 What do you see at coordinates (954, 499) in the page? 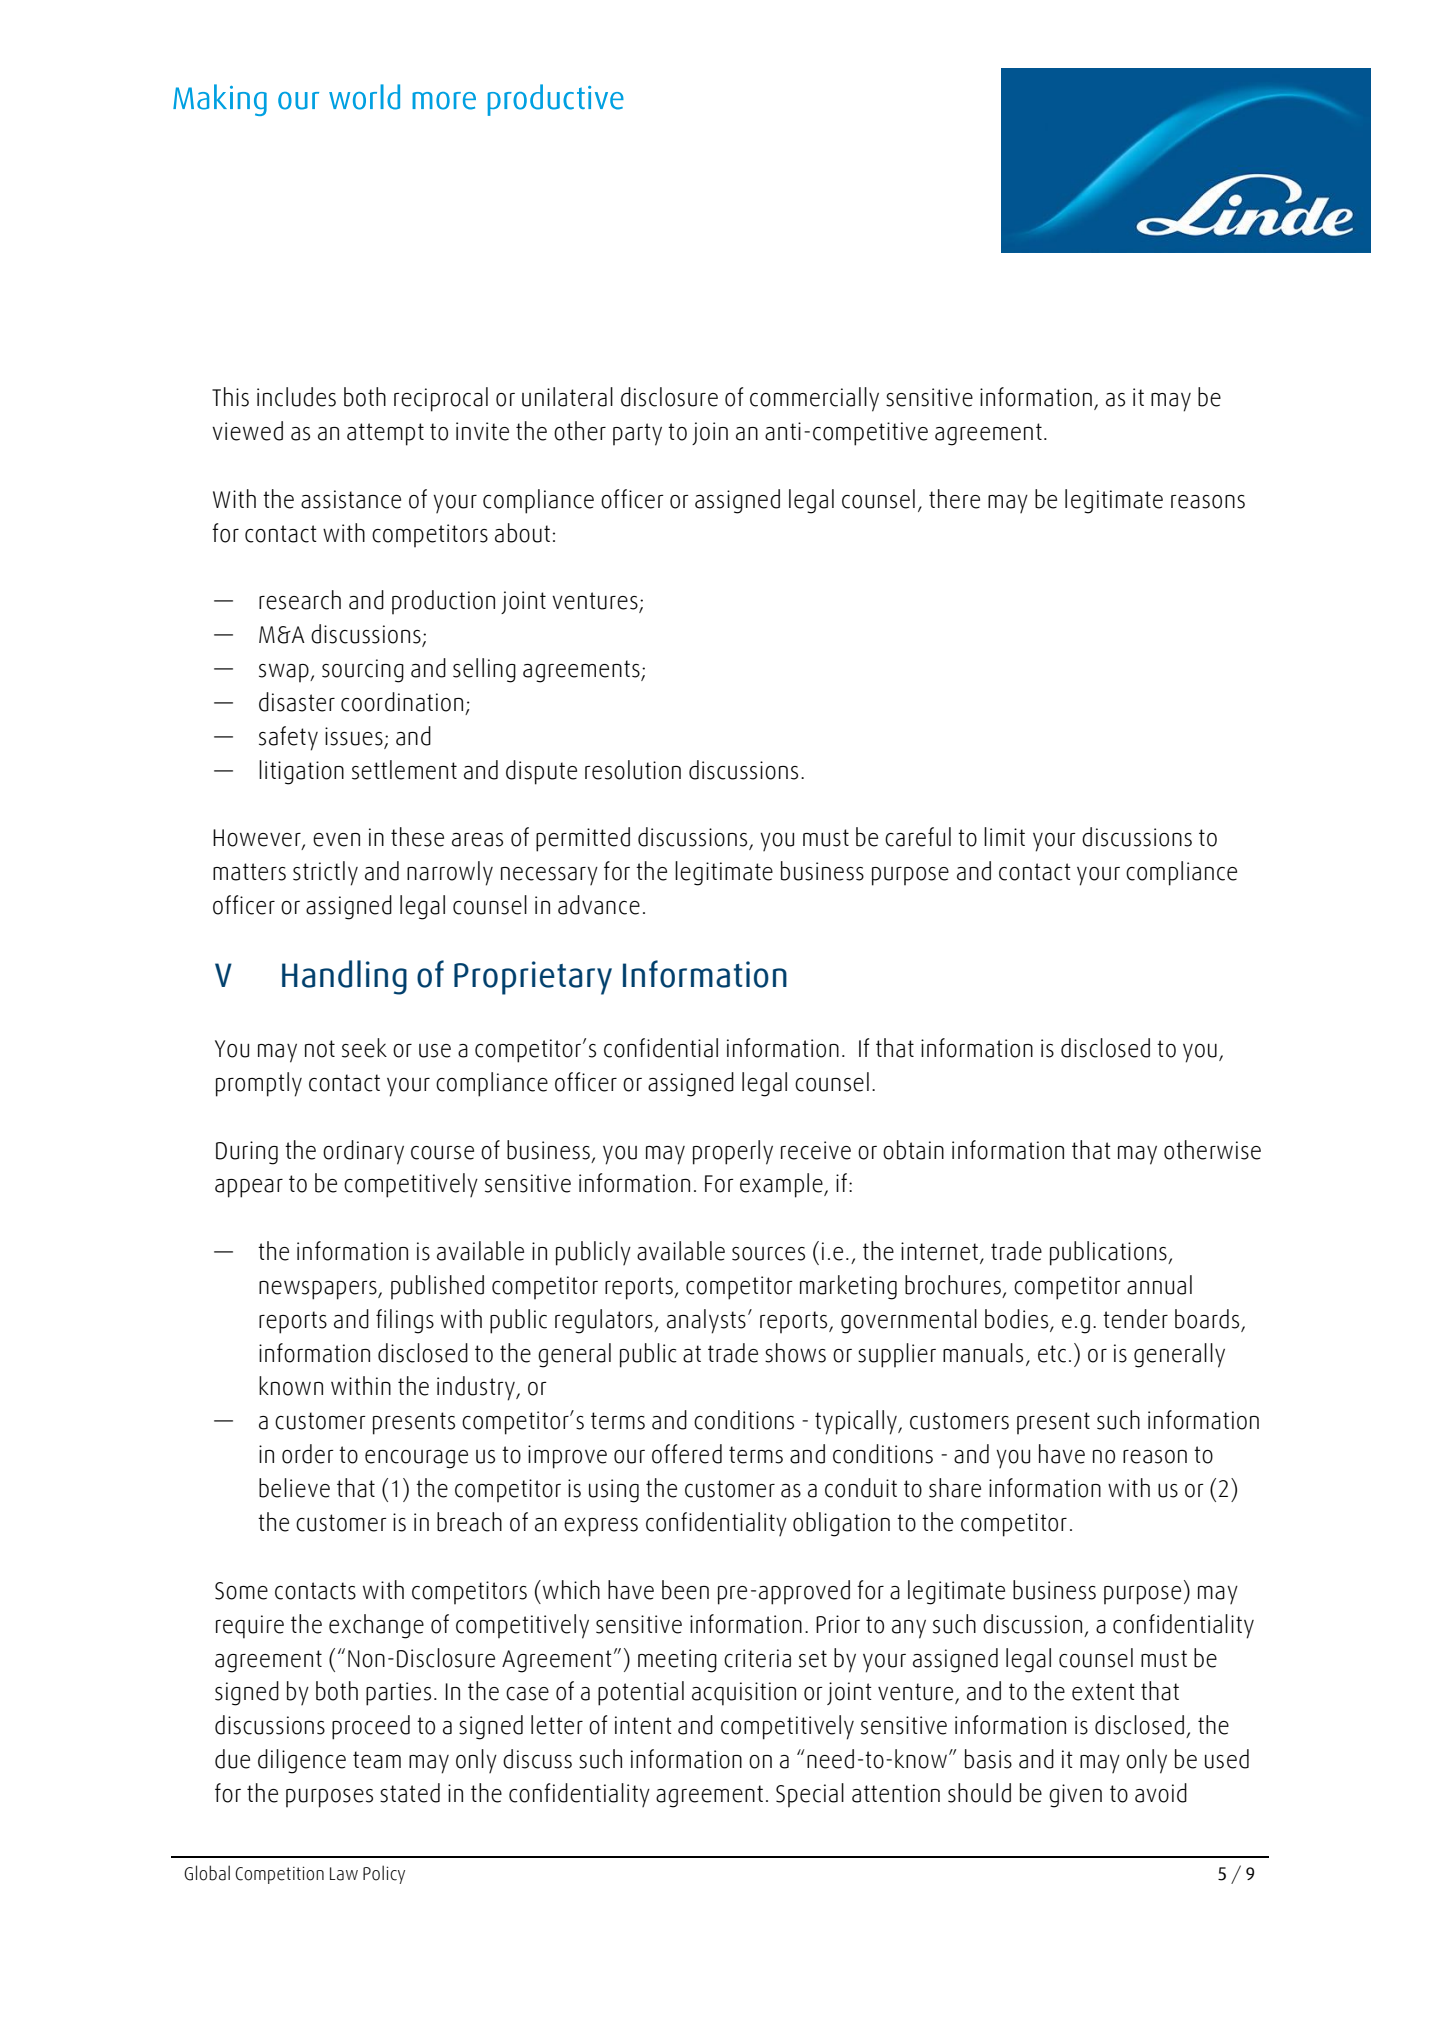
I see `there` at bounding box center [954, 499].
